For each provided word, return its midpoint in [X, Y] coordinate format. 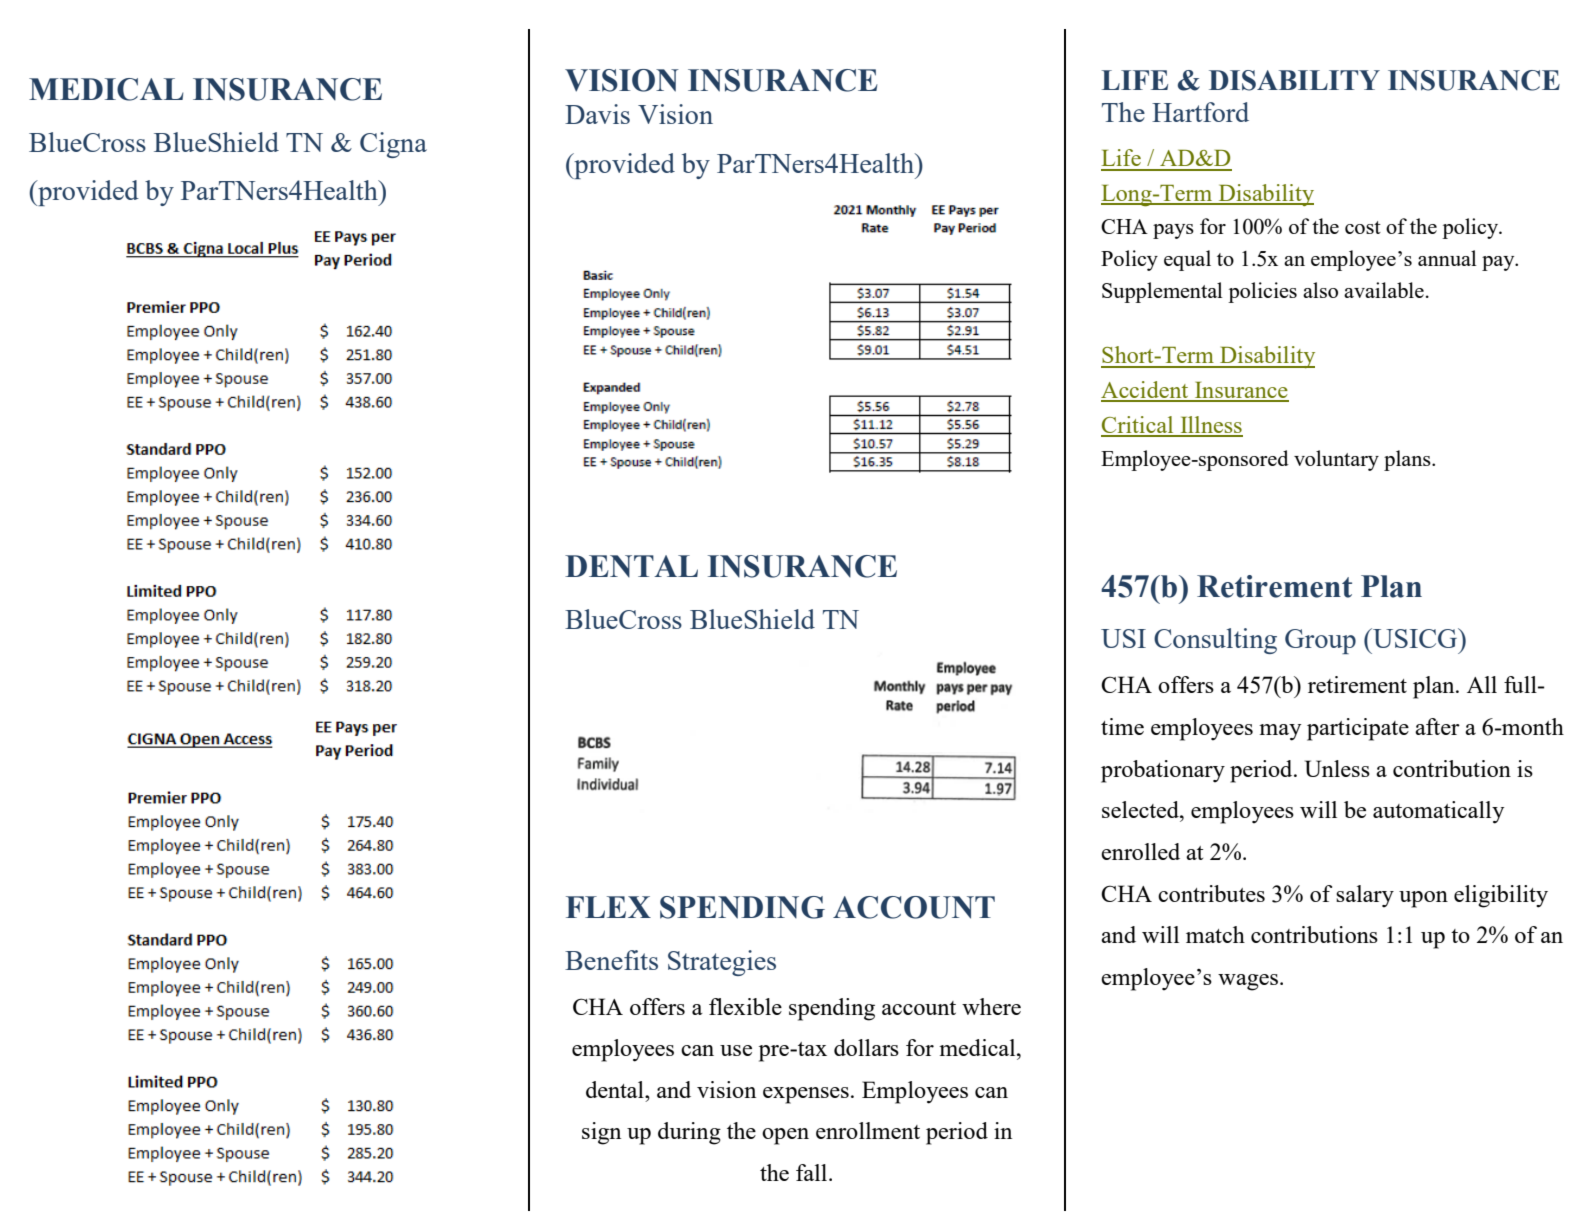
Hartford [1200, 112]
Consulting [1215, 641]
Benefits [611, 960]
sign [601, 1133]
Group [1320, 641]
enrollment [868, 1130]
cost [1363, 227]
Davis [597, 114]
